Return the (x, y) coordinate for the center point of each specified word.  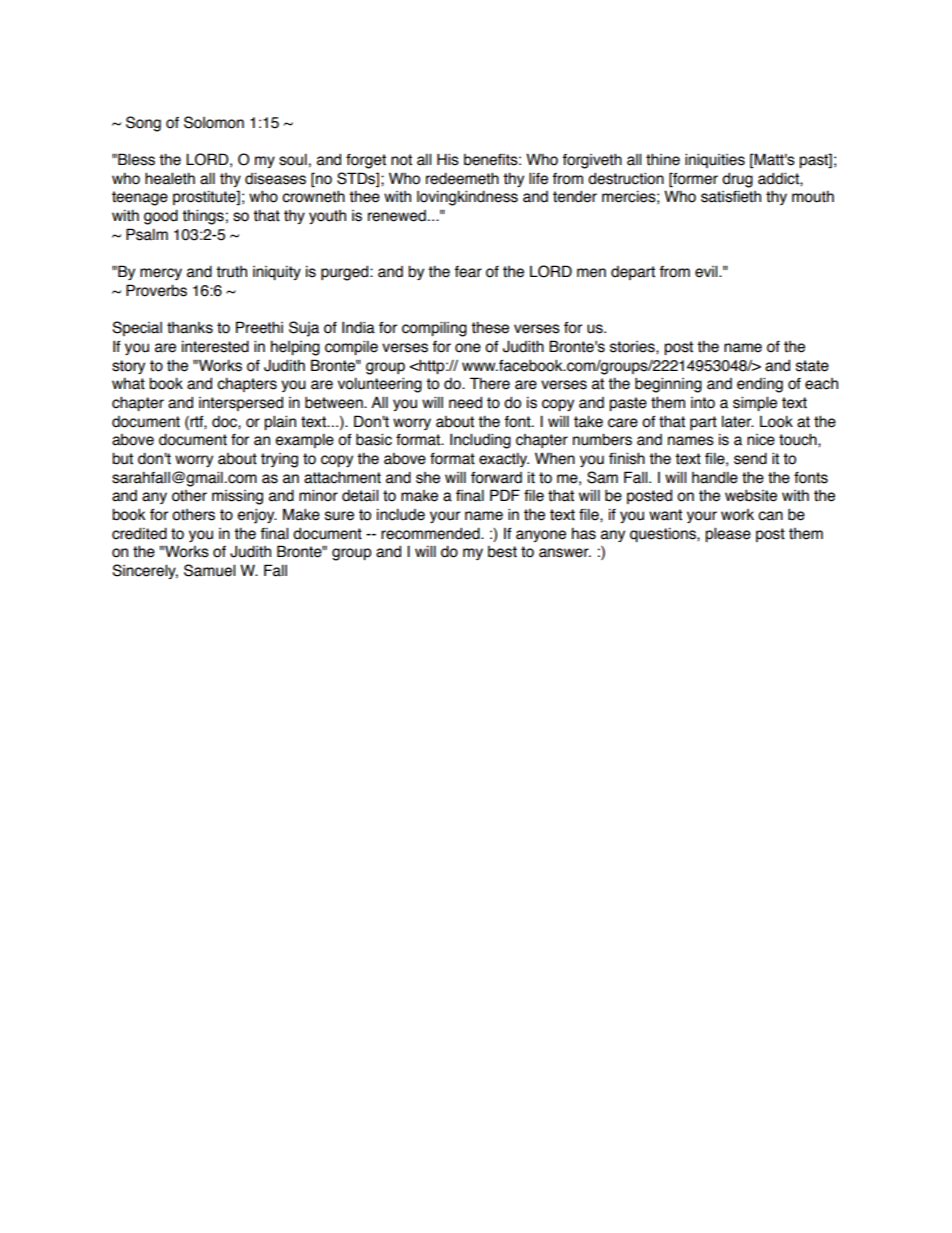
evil (707, 271)
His (448, 159)
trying (279, 460)
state (812, 366)
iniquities (715, 160)
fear (468, 272)
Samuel (209, 570)
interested (215, 346)
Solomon (214, 122)
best (502, 552)
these (490, 327)
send (750, 458)
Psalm (147, 234)
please (728, 534)
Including (480, 441)
